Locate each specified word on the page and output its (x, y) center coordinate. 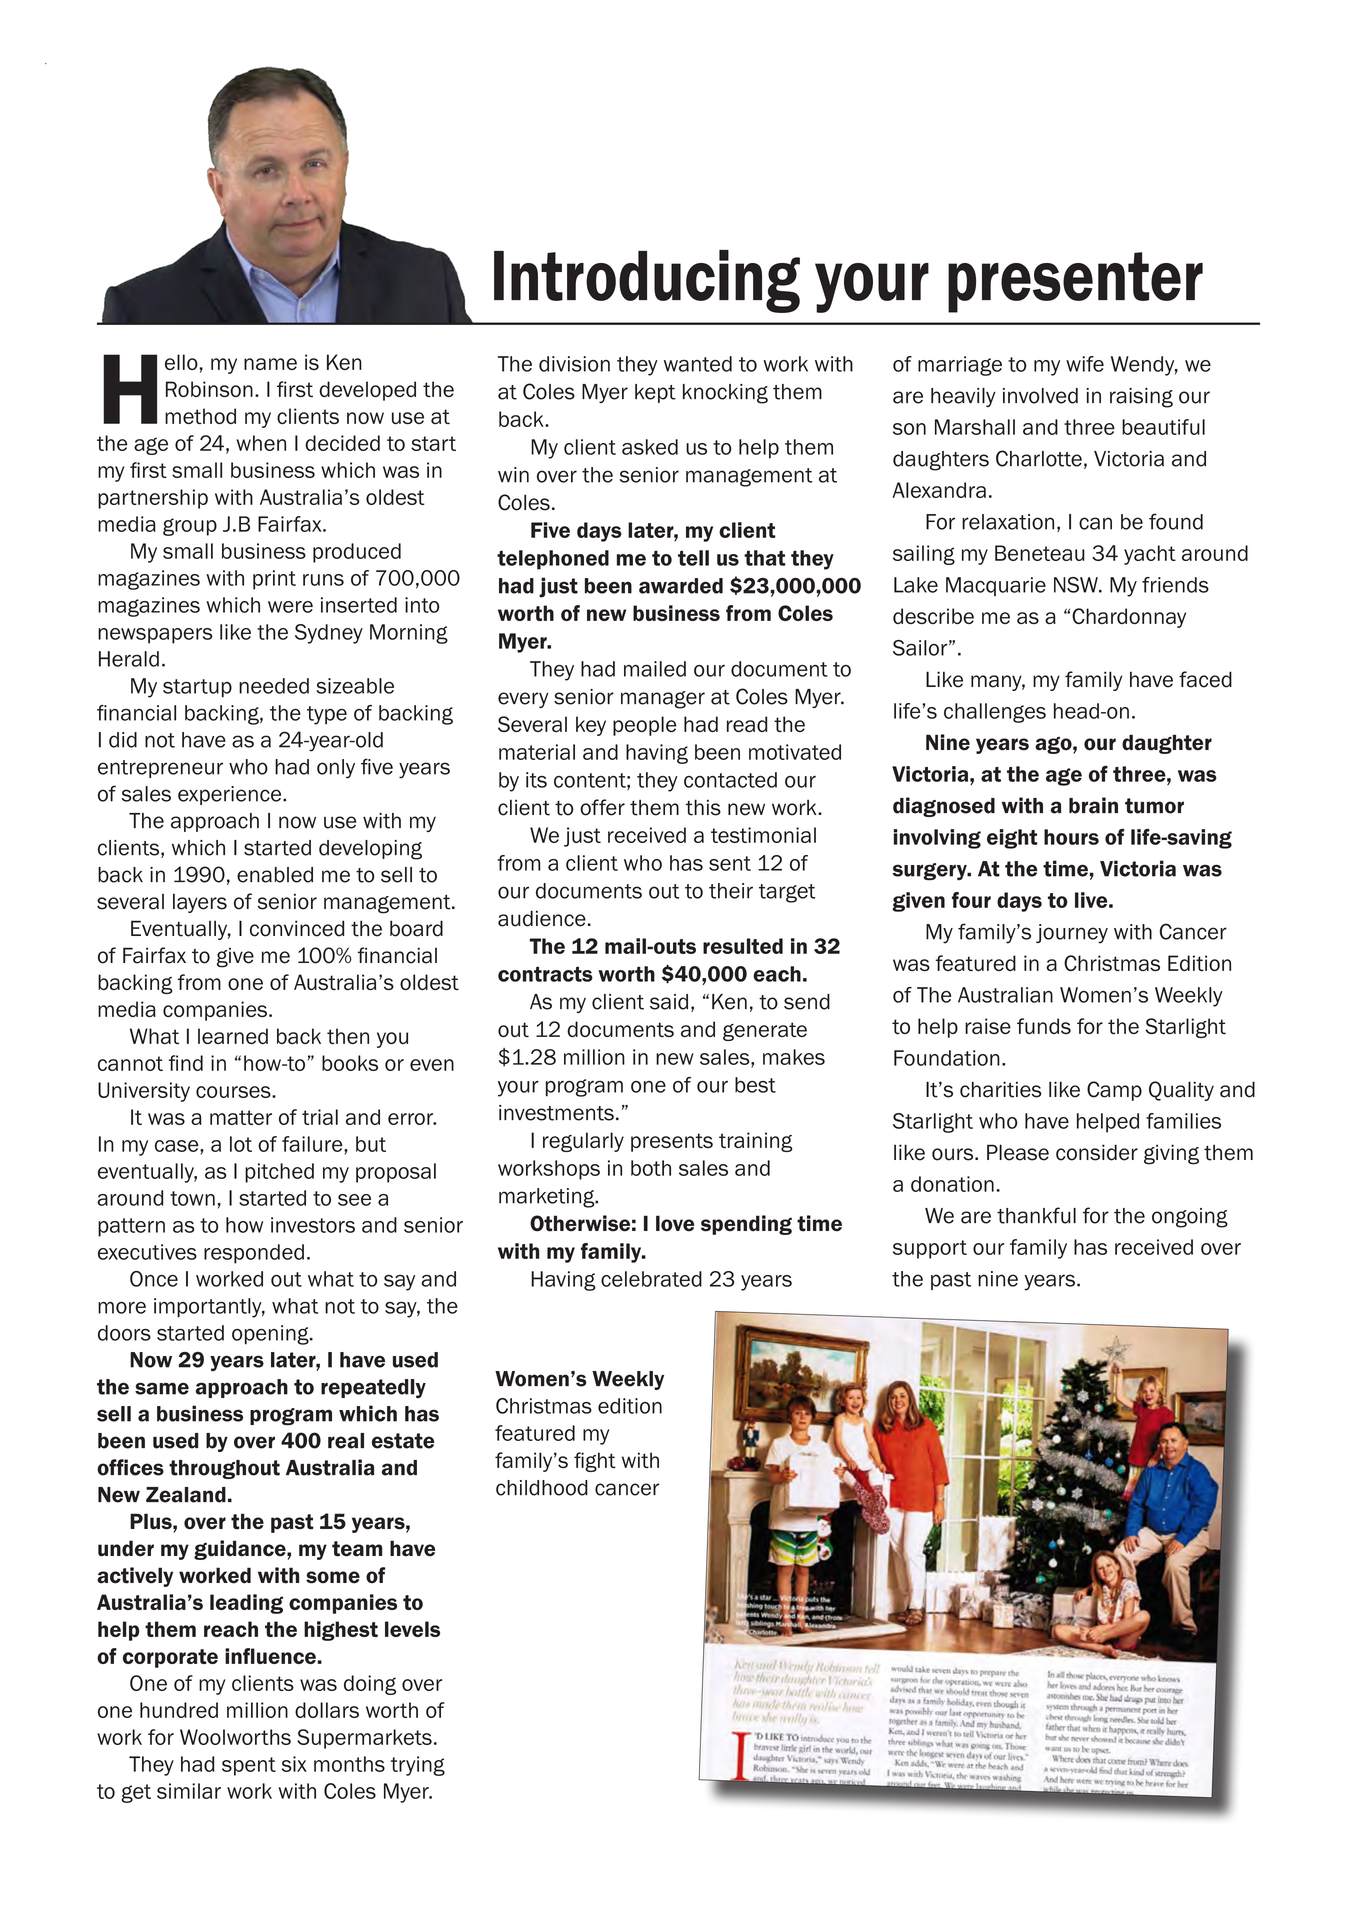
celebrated (651, 1279)
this (703, 807)
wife (1085, 364)
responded (254, 1254)
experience (231, 795)
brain (1093, 805)
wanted (698, 364)
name (270, 364)
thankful (1036, 1215)
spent (249, 1766)
